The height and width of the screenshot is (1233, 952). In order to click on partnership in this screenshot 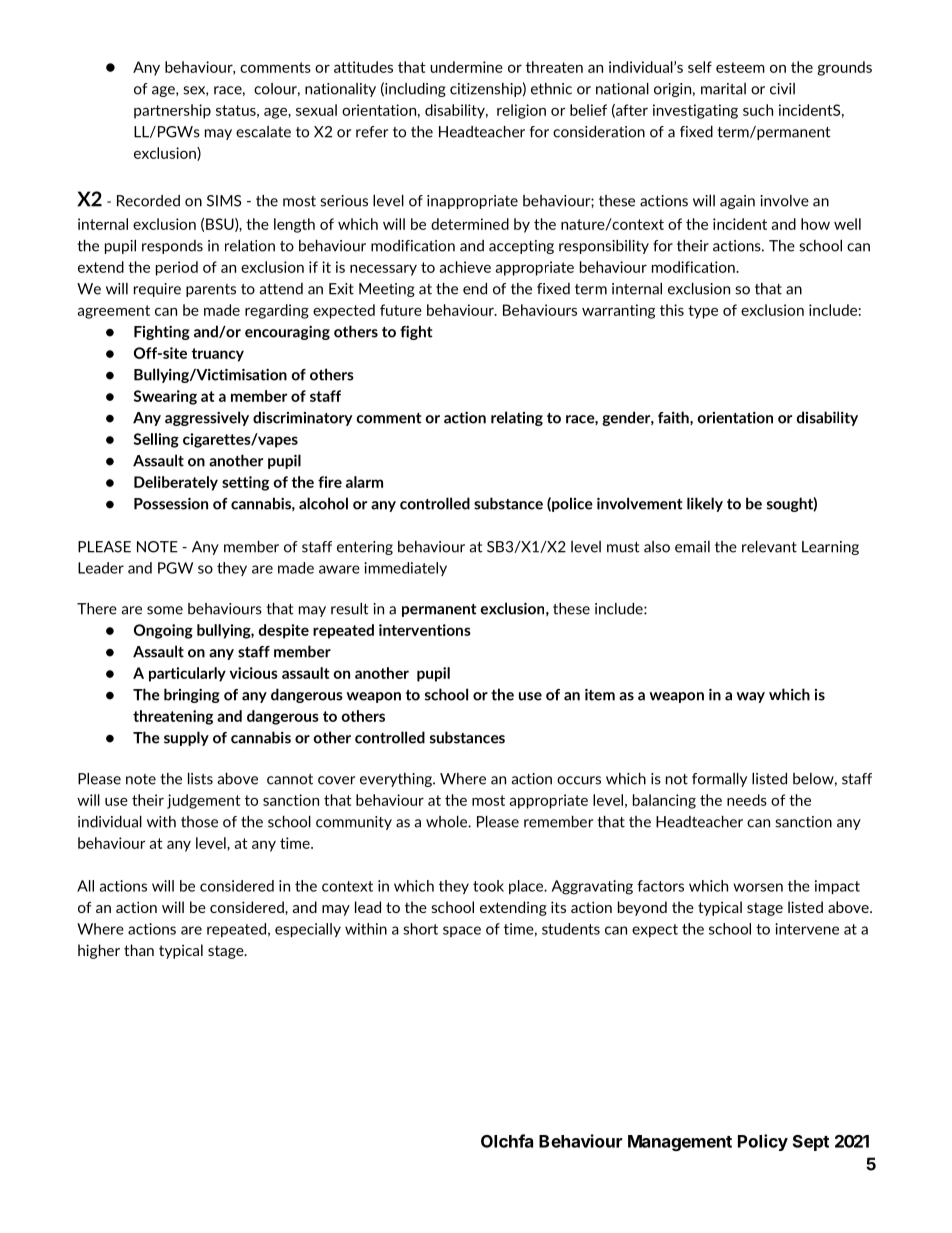, I will do `click(172, 111)`.
